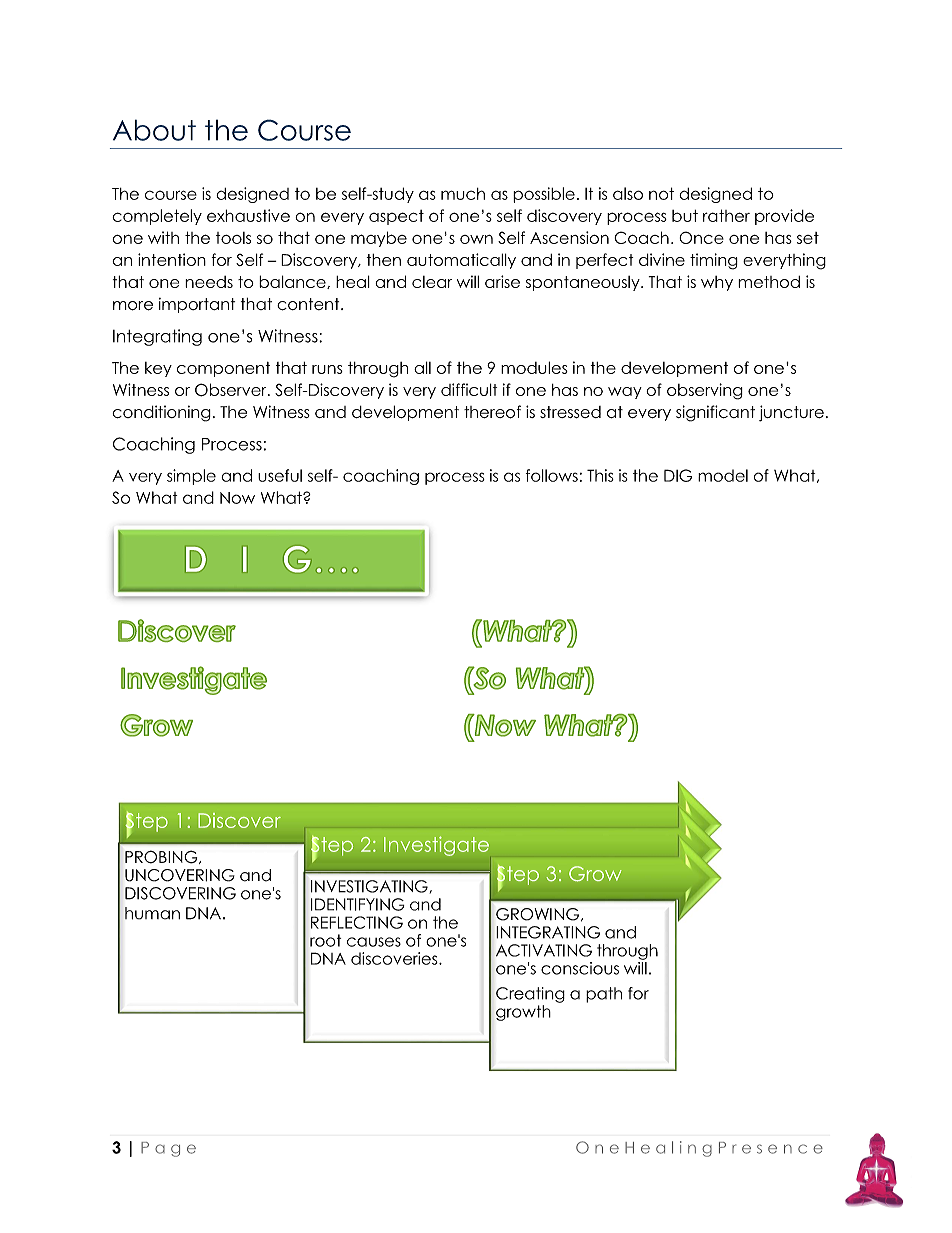 Image resolution: width=952 pixels, height=1233 pixels. Describe the element at coordinates (152, 913) in the image. I see `human` at that location.
